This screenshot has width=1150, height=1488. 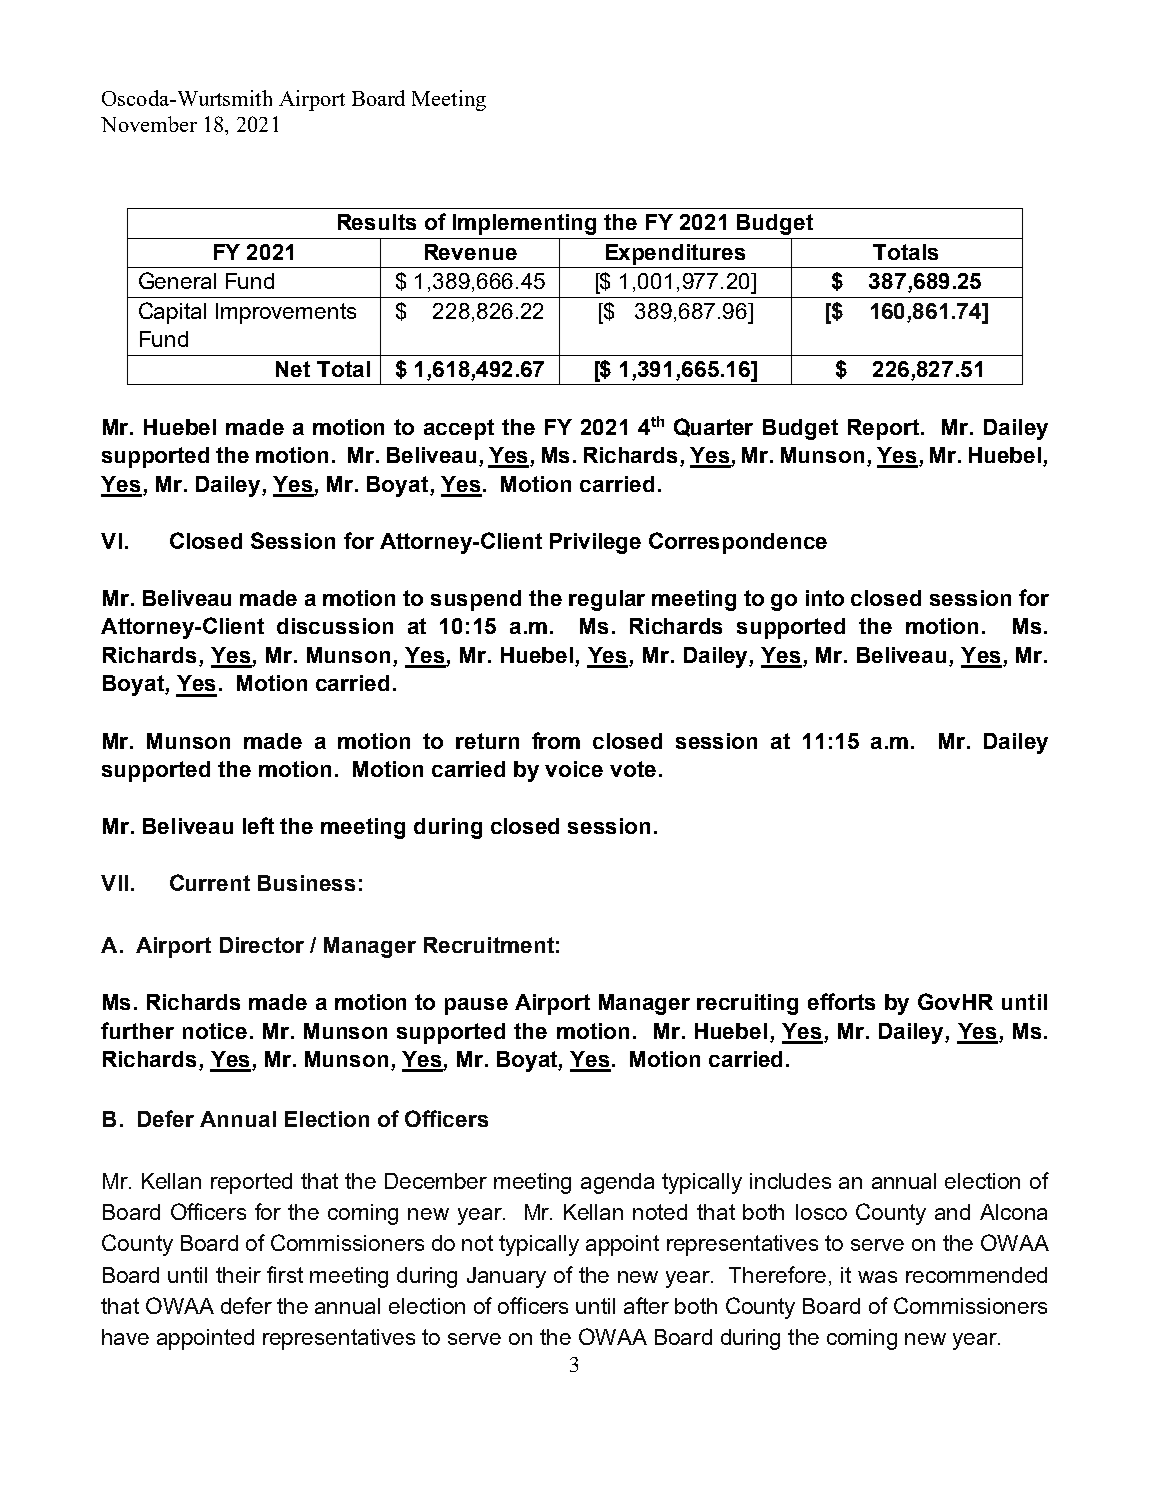 What do you see at coordinates (238, 1275) in the screenshot?
I see `their` at bounding box center [238, 1275].
